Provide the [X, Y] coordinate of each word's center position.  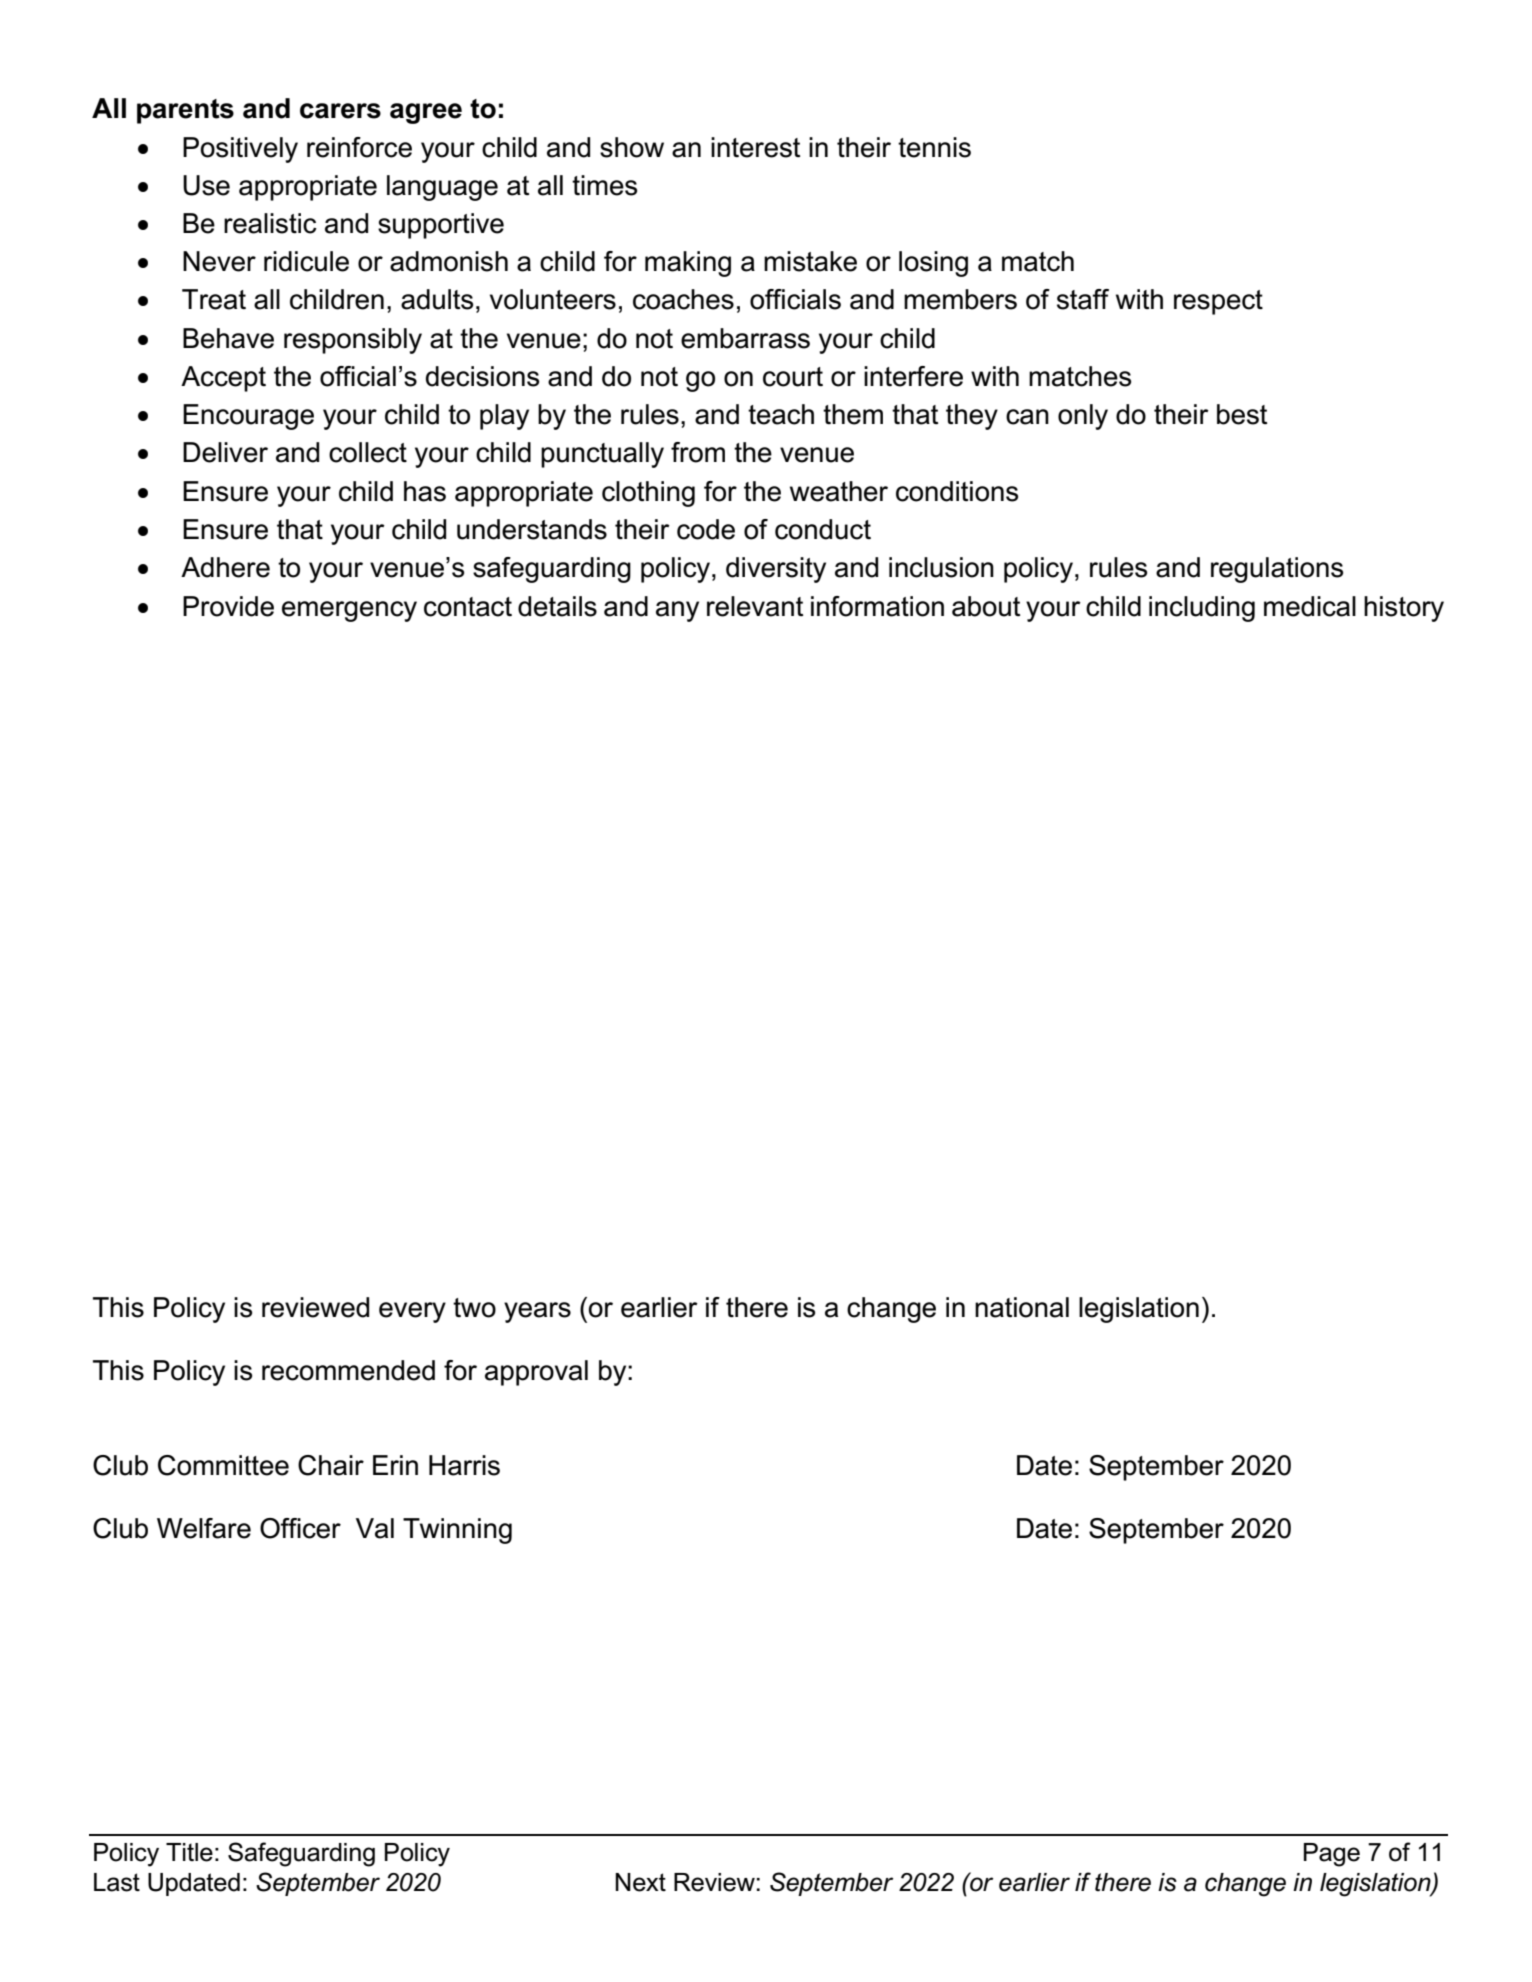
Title [189, 1852]
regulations [1277, 570]
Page [1332, 1855]
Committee [223, 1465]
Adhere [225, 567]
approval [536, 1373]
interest [755, 147]
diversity [776, 570]
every [412, 1312]
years [537, 1312]
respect [1218, 302]
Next [640, 1882]
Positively [240, 150]
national [1022, 1307]
